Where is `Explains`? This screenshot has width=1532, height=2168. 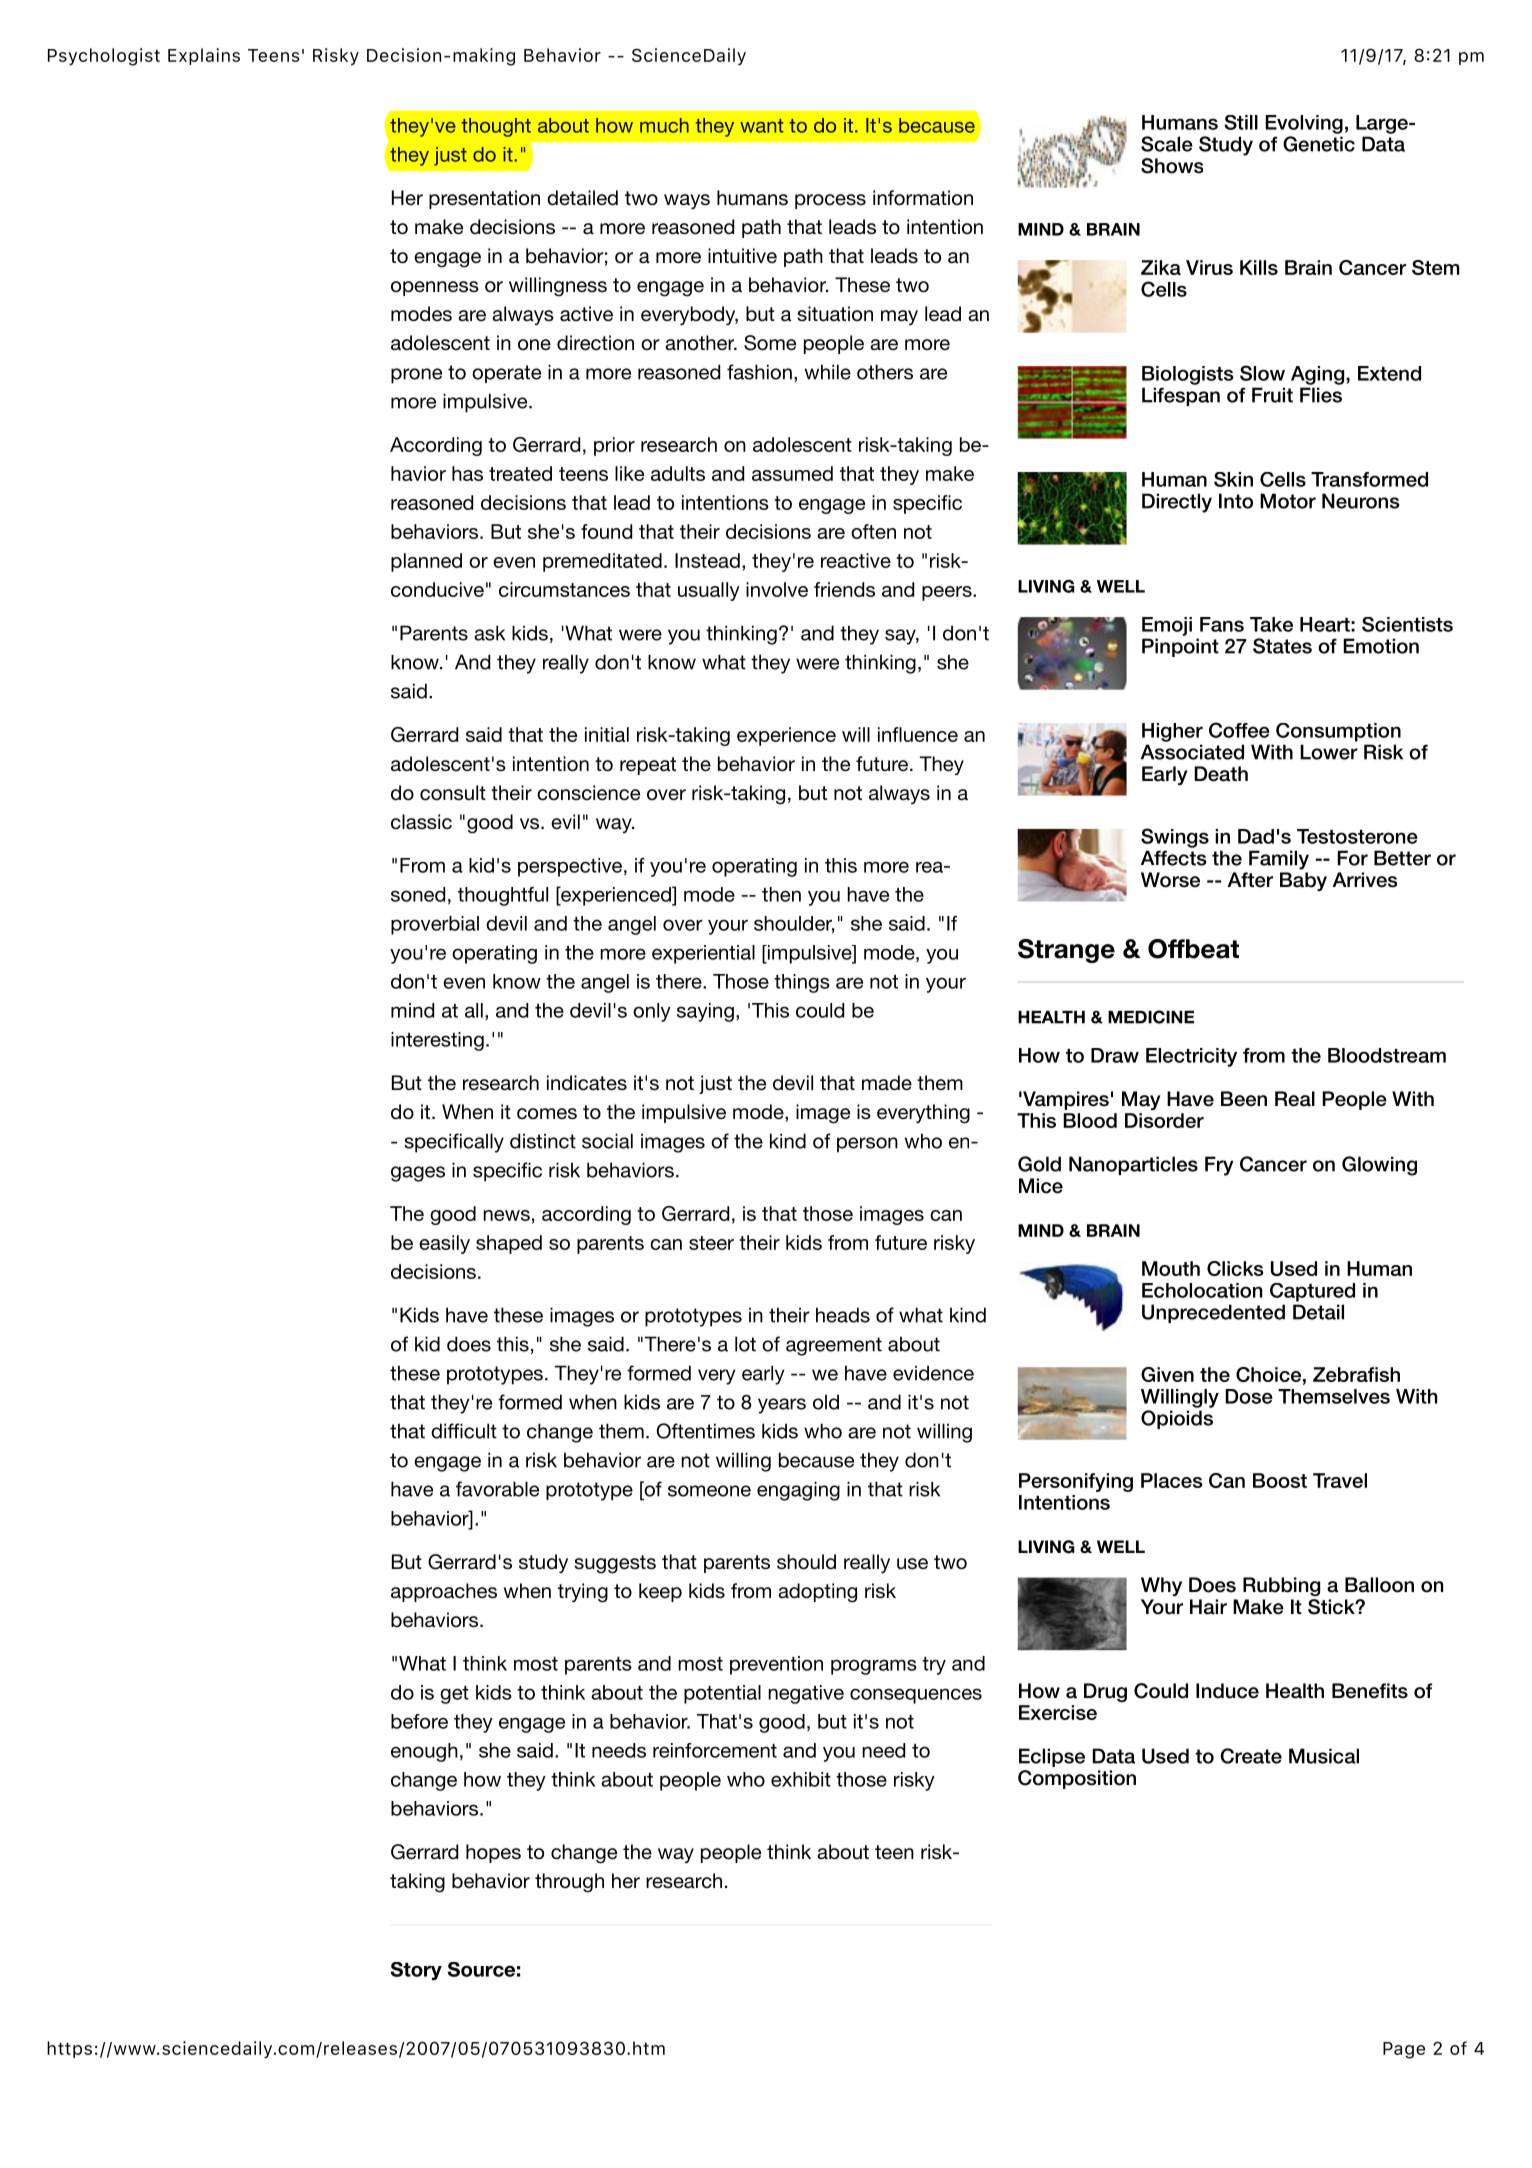 Explains is located at coordinates (204, 56).
